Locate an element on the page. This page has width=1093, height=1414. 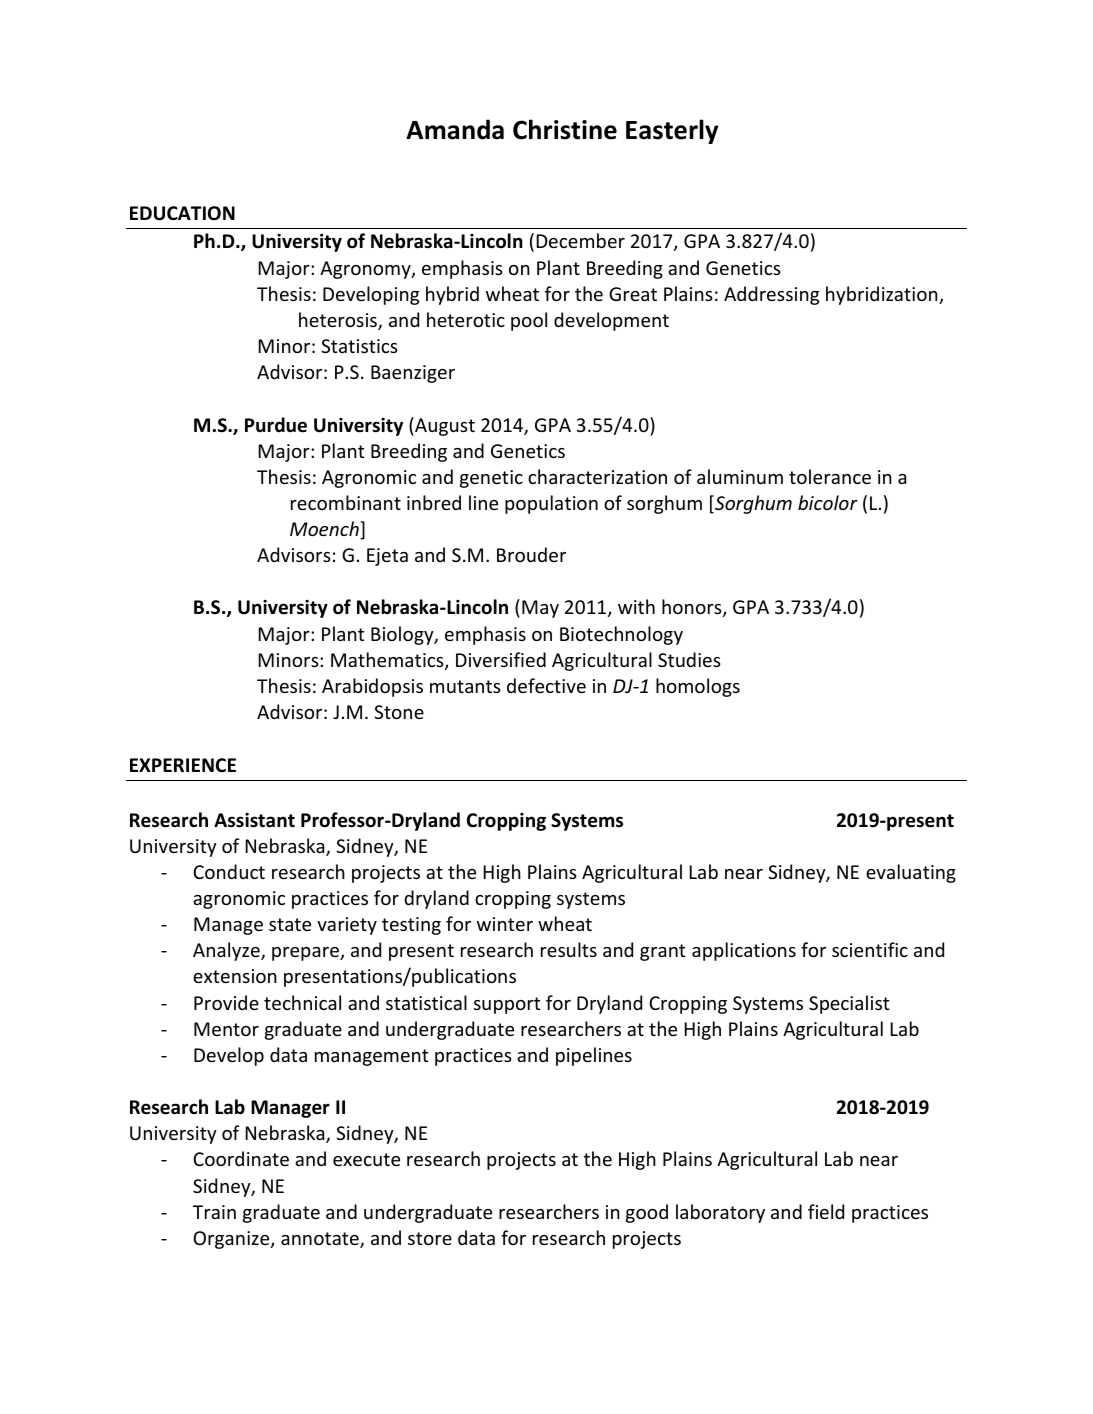
Arabidopsis is located at coordinates (372, 687).
